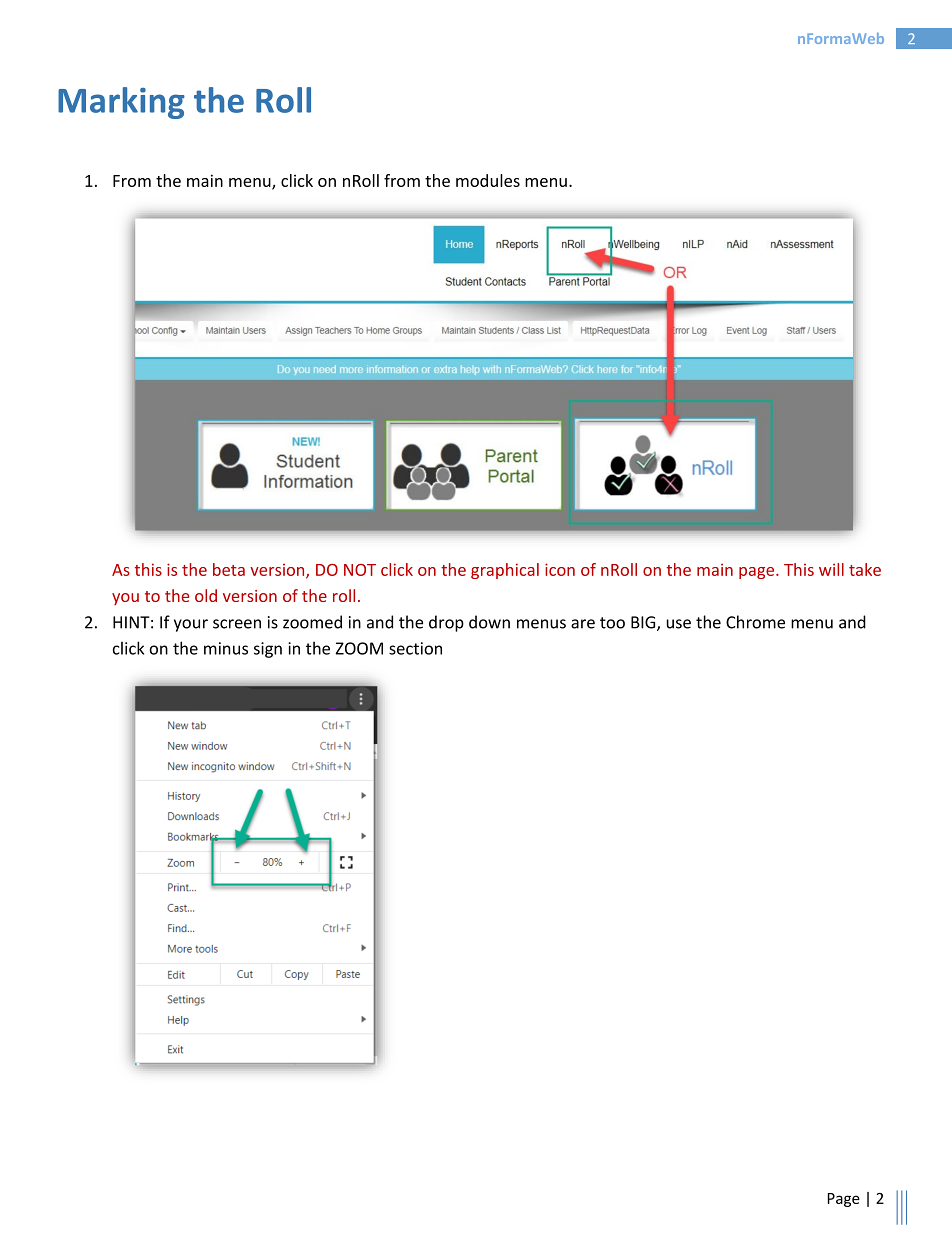  Describe the element at coordinates (560, 569) in the screenshot. I see `icon` at that location.
